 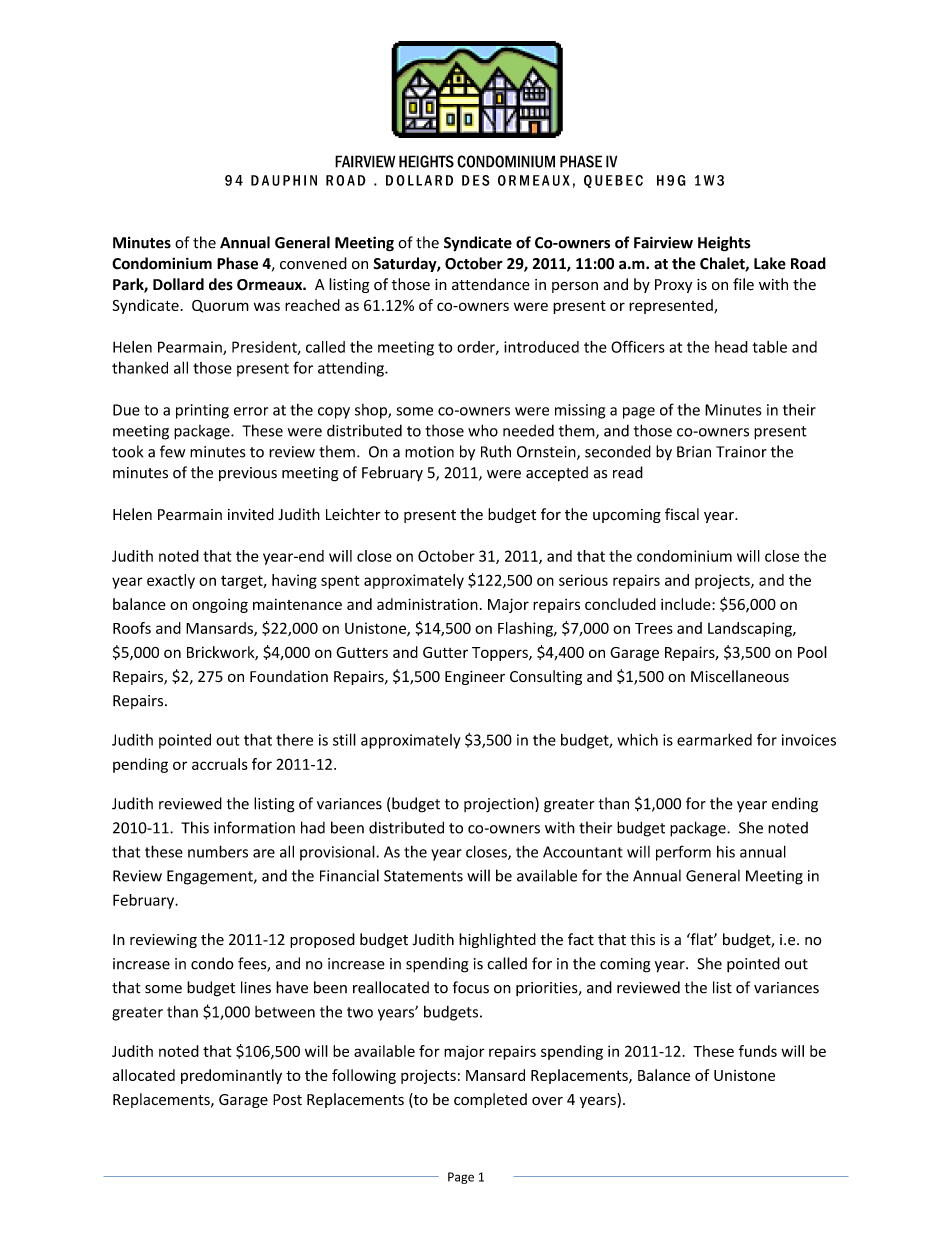 What do you see at coordinates (220, 306) in the page?
I see `Quorum` at bounding box center [220, 306].
